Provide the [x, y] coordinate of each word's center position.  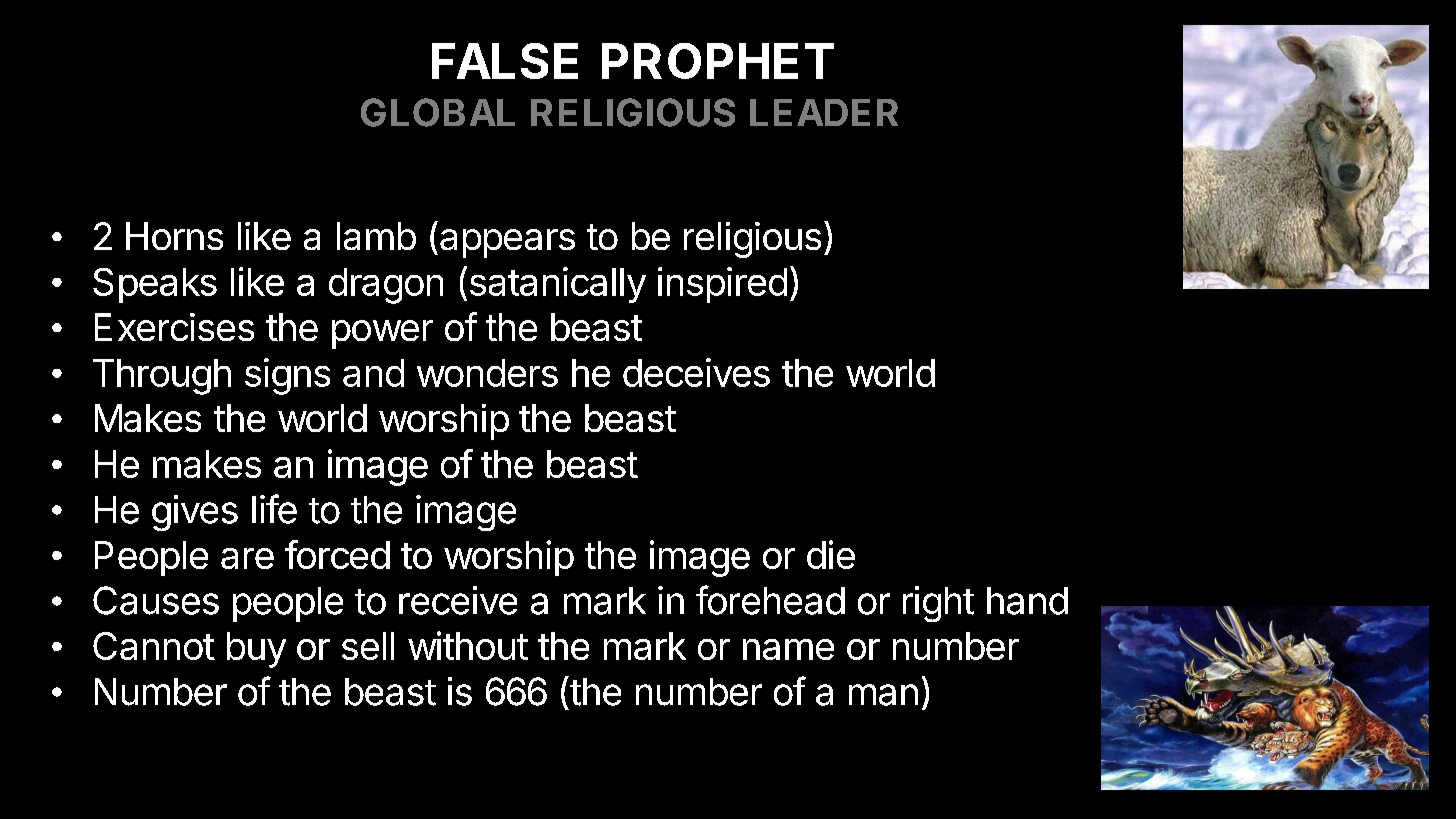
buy [256, 650]
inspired [722, 285]
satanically [558, 285]
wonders [487, 373]
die [831, 554]
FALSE [505, 61]
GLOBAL [438, 112]
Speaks [155, 285]
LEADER [824, 112]
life [274, 509]
